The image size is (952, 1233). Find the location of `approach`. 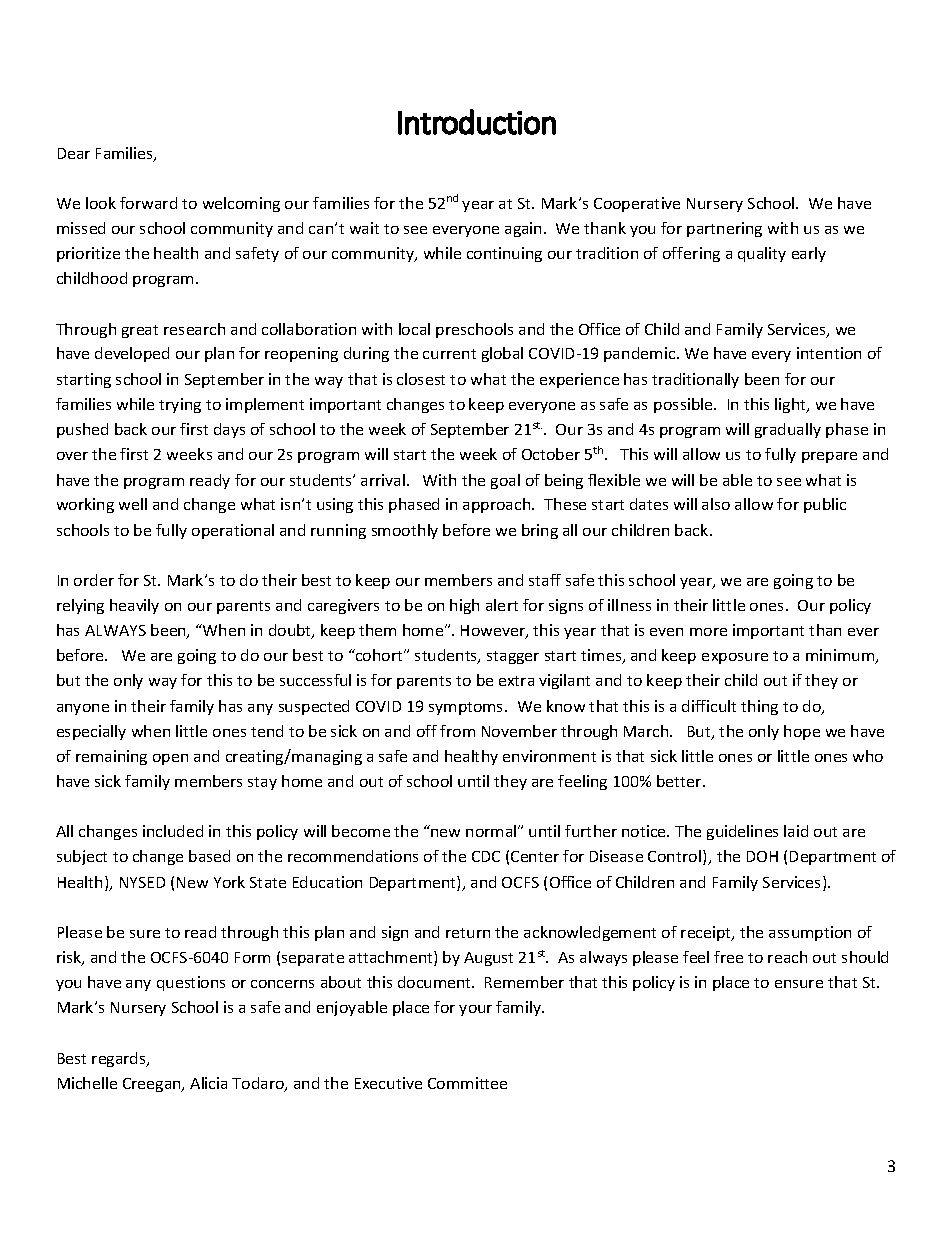

approach is located at coordinates (498, 505).
